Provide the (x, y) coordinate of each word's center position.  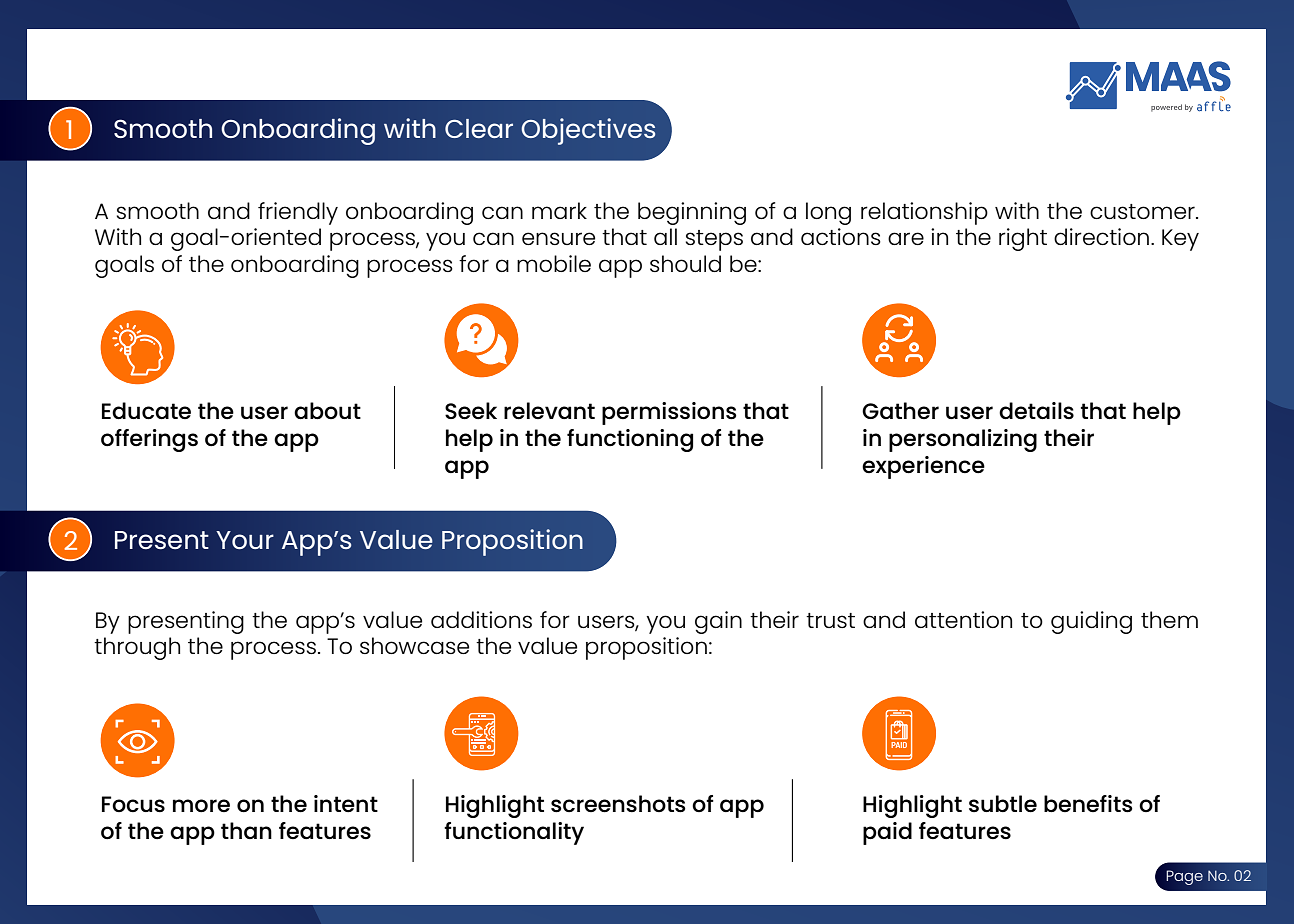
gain (718, 622)
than (246, 830)
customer (1143, 211)
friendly (298, 213)
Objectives (588, 131)
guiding (1091, 622)
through (137, 648)
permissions (669, 413)
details (1036, 411)
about (327, 410)
